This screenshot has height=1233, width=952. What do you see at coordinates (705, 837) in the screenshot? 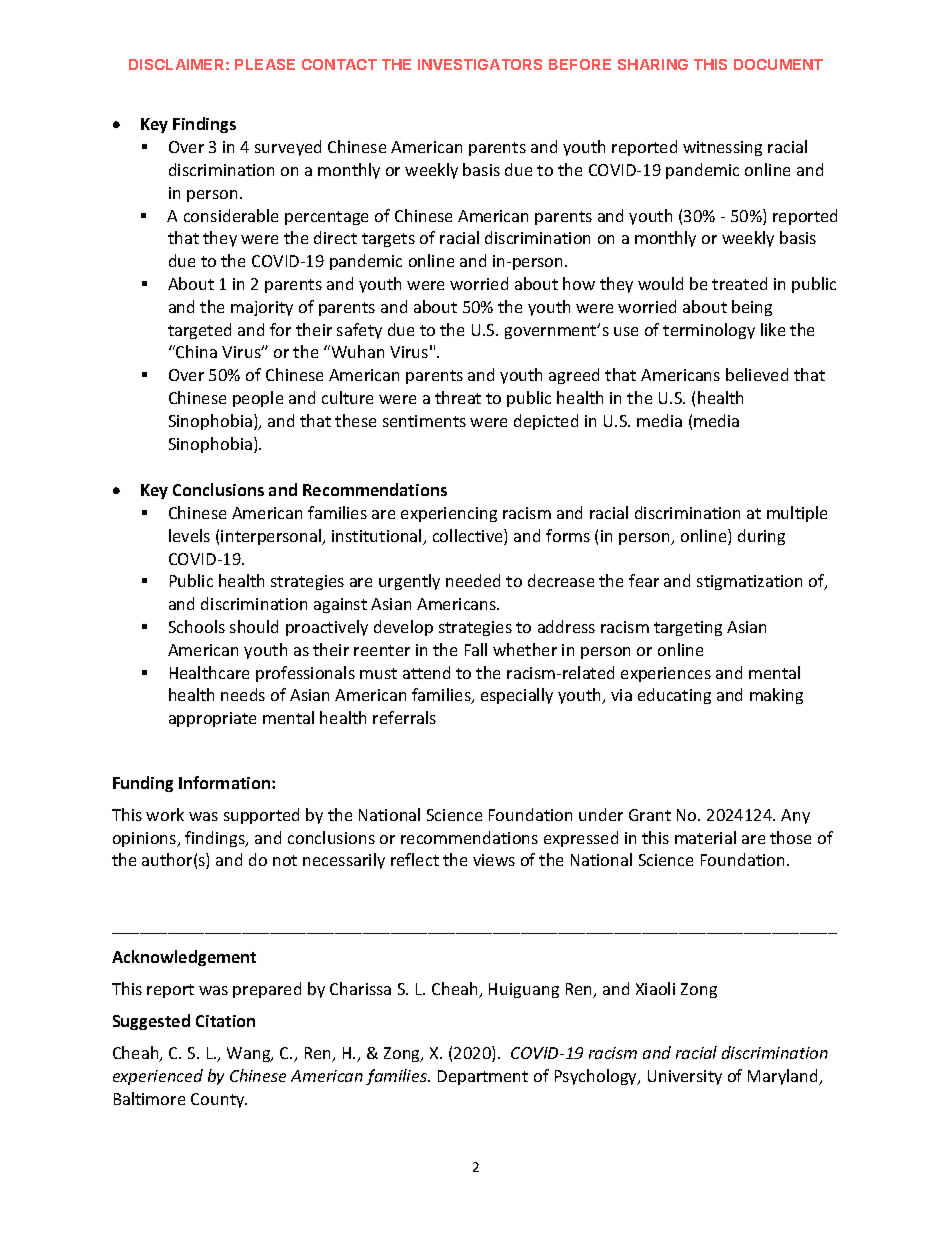
I see `material` at bounding box center [705, 837].
